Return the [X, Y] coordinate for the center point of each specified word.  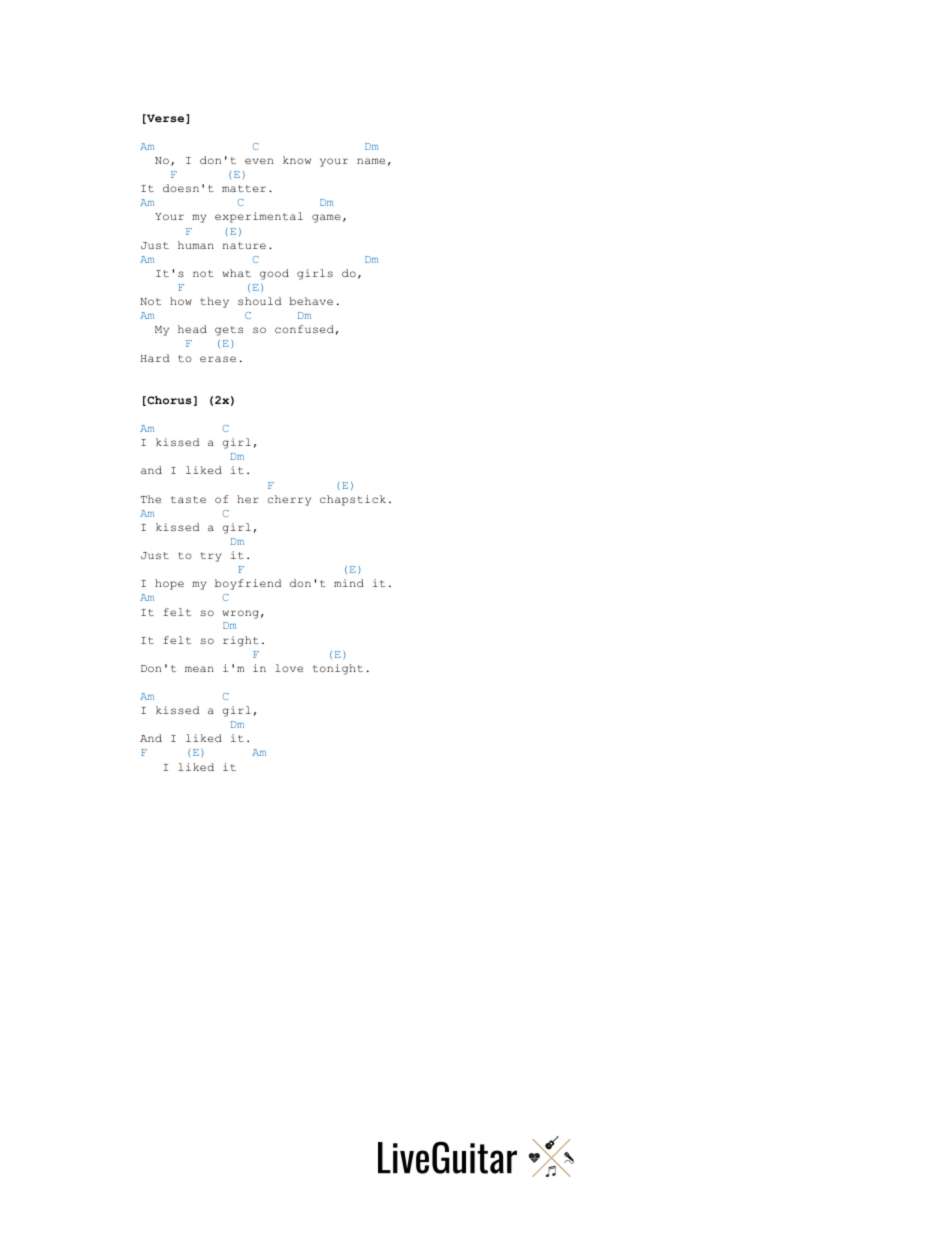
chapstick [353, 500]
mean [199, 669]
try [211, 557]
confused [304, 329]
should [259, 301]
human [196, 245]
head [192, 329]
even [259, 161]
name [371, 161]
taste [188, 499]
